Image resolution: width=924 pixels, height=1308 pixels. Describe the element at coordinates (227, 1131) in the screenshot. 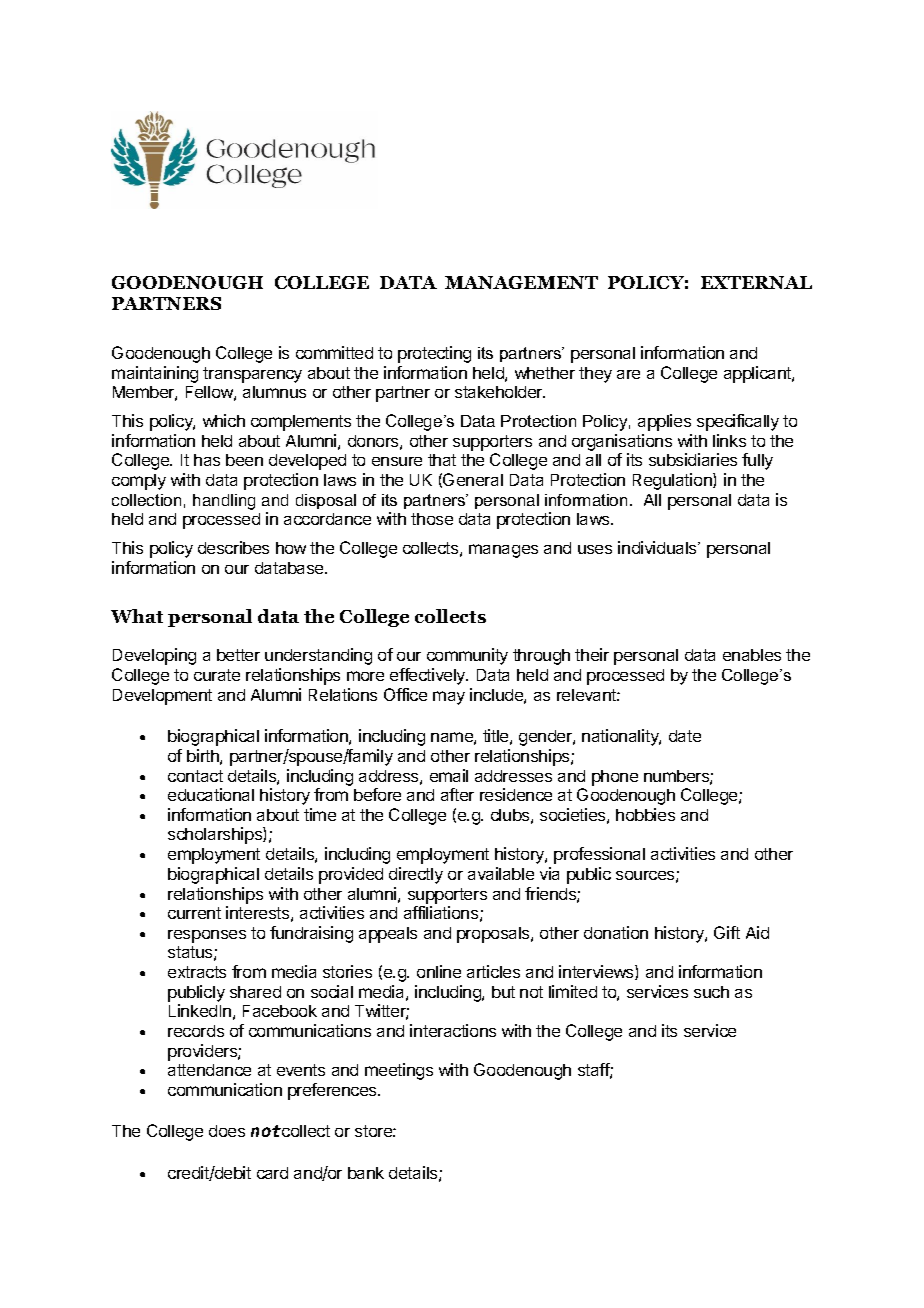

I see `does` at that location.
